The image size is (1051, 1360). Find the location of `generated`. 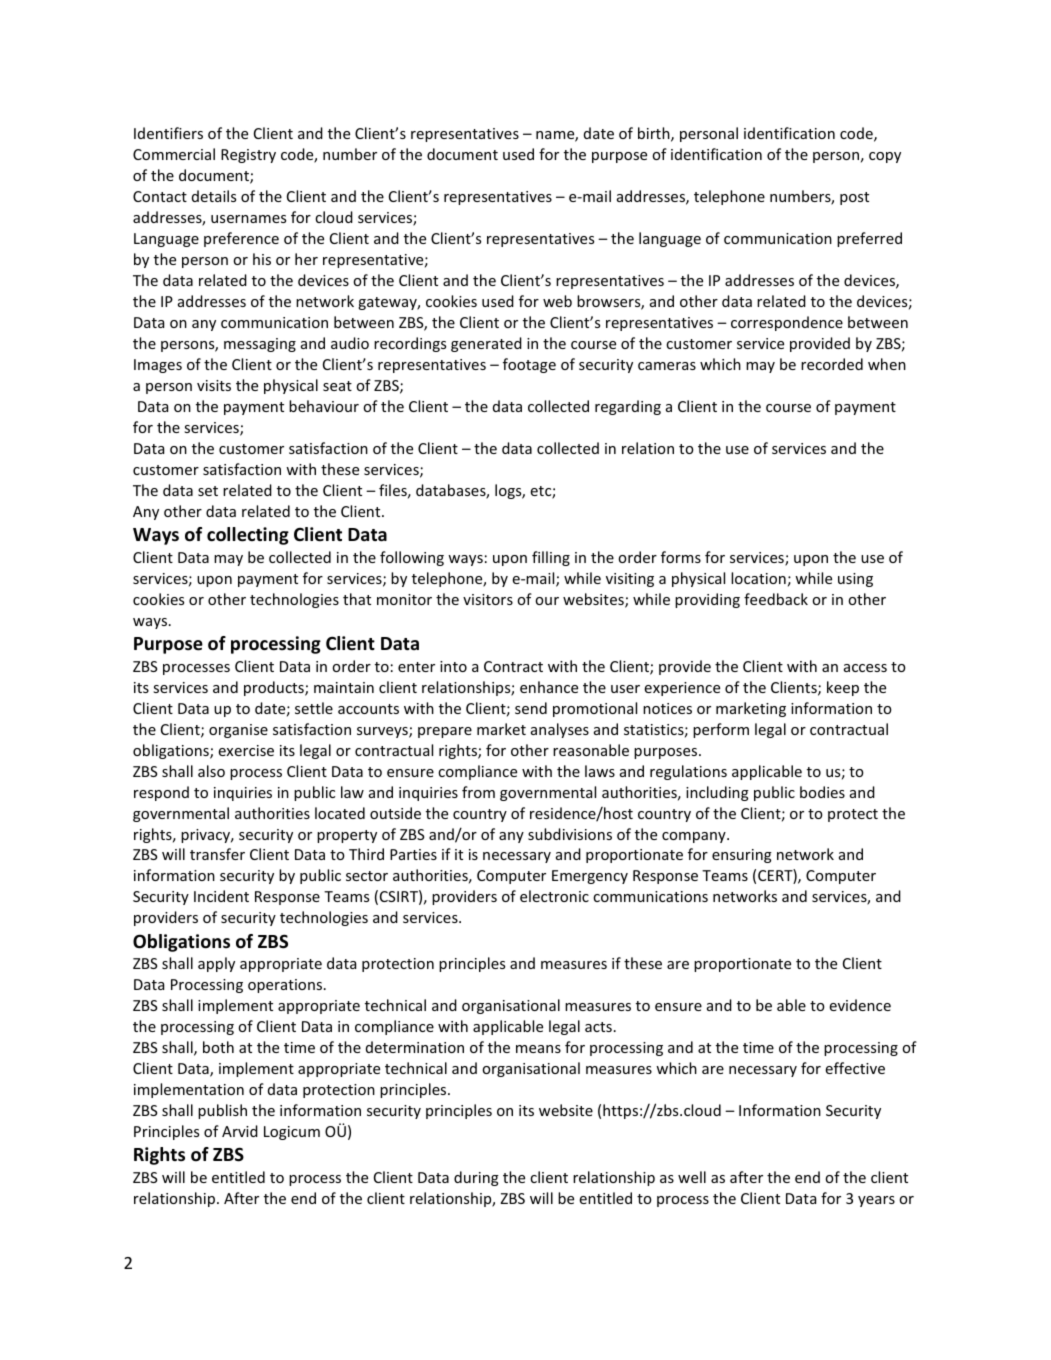

generated is located at coordinates (486, 344).
